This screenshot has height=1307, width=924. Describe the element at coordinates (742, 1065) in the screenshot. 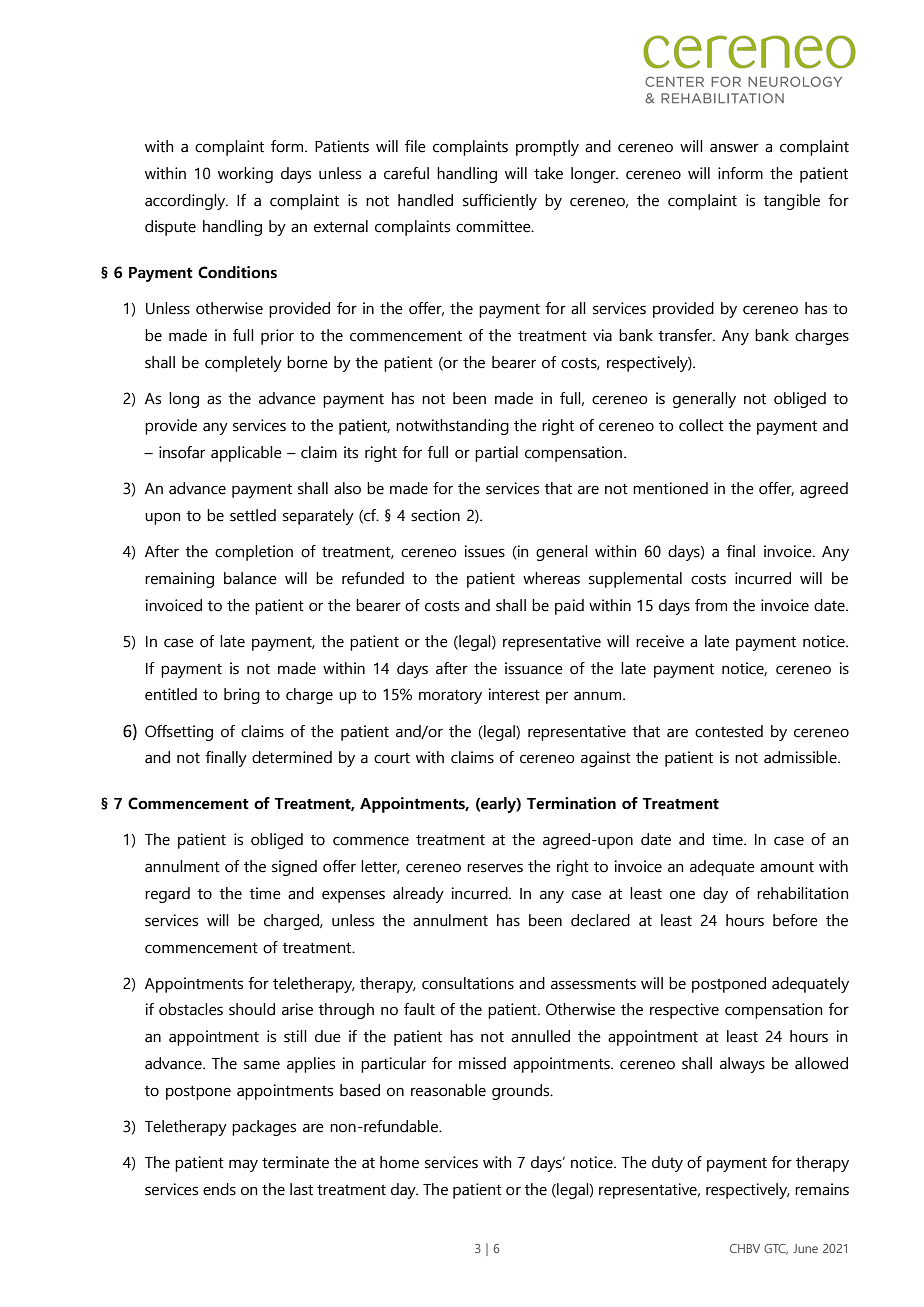

I see `always` at that location.
